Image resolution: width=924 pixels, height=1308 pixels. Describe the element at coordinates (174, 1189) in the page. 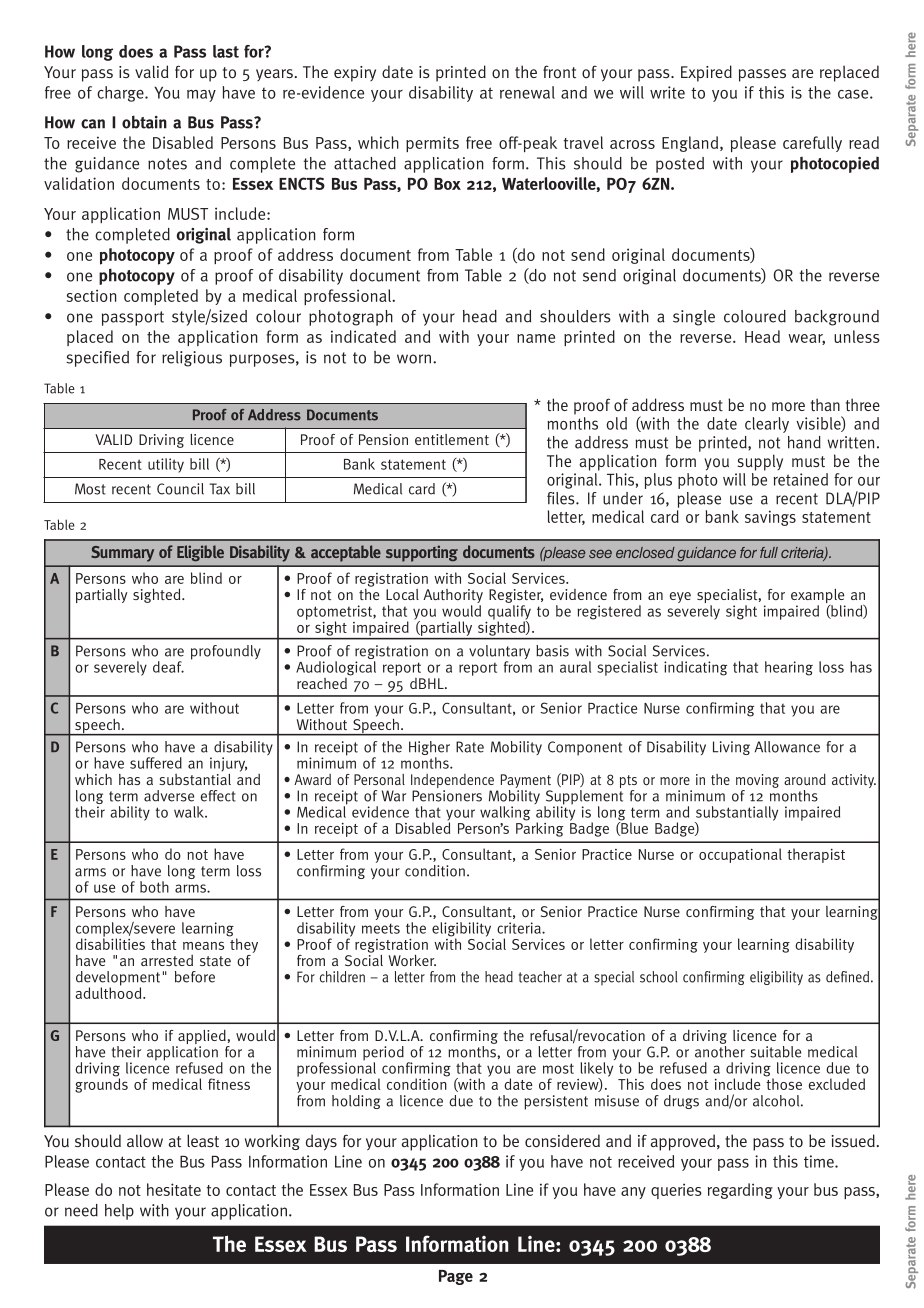

I see `hesitate` at that location.
